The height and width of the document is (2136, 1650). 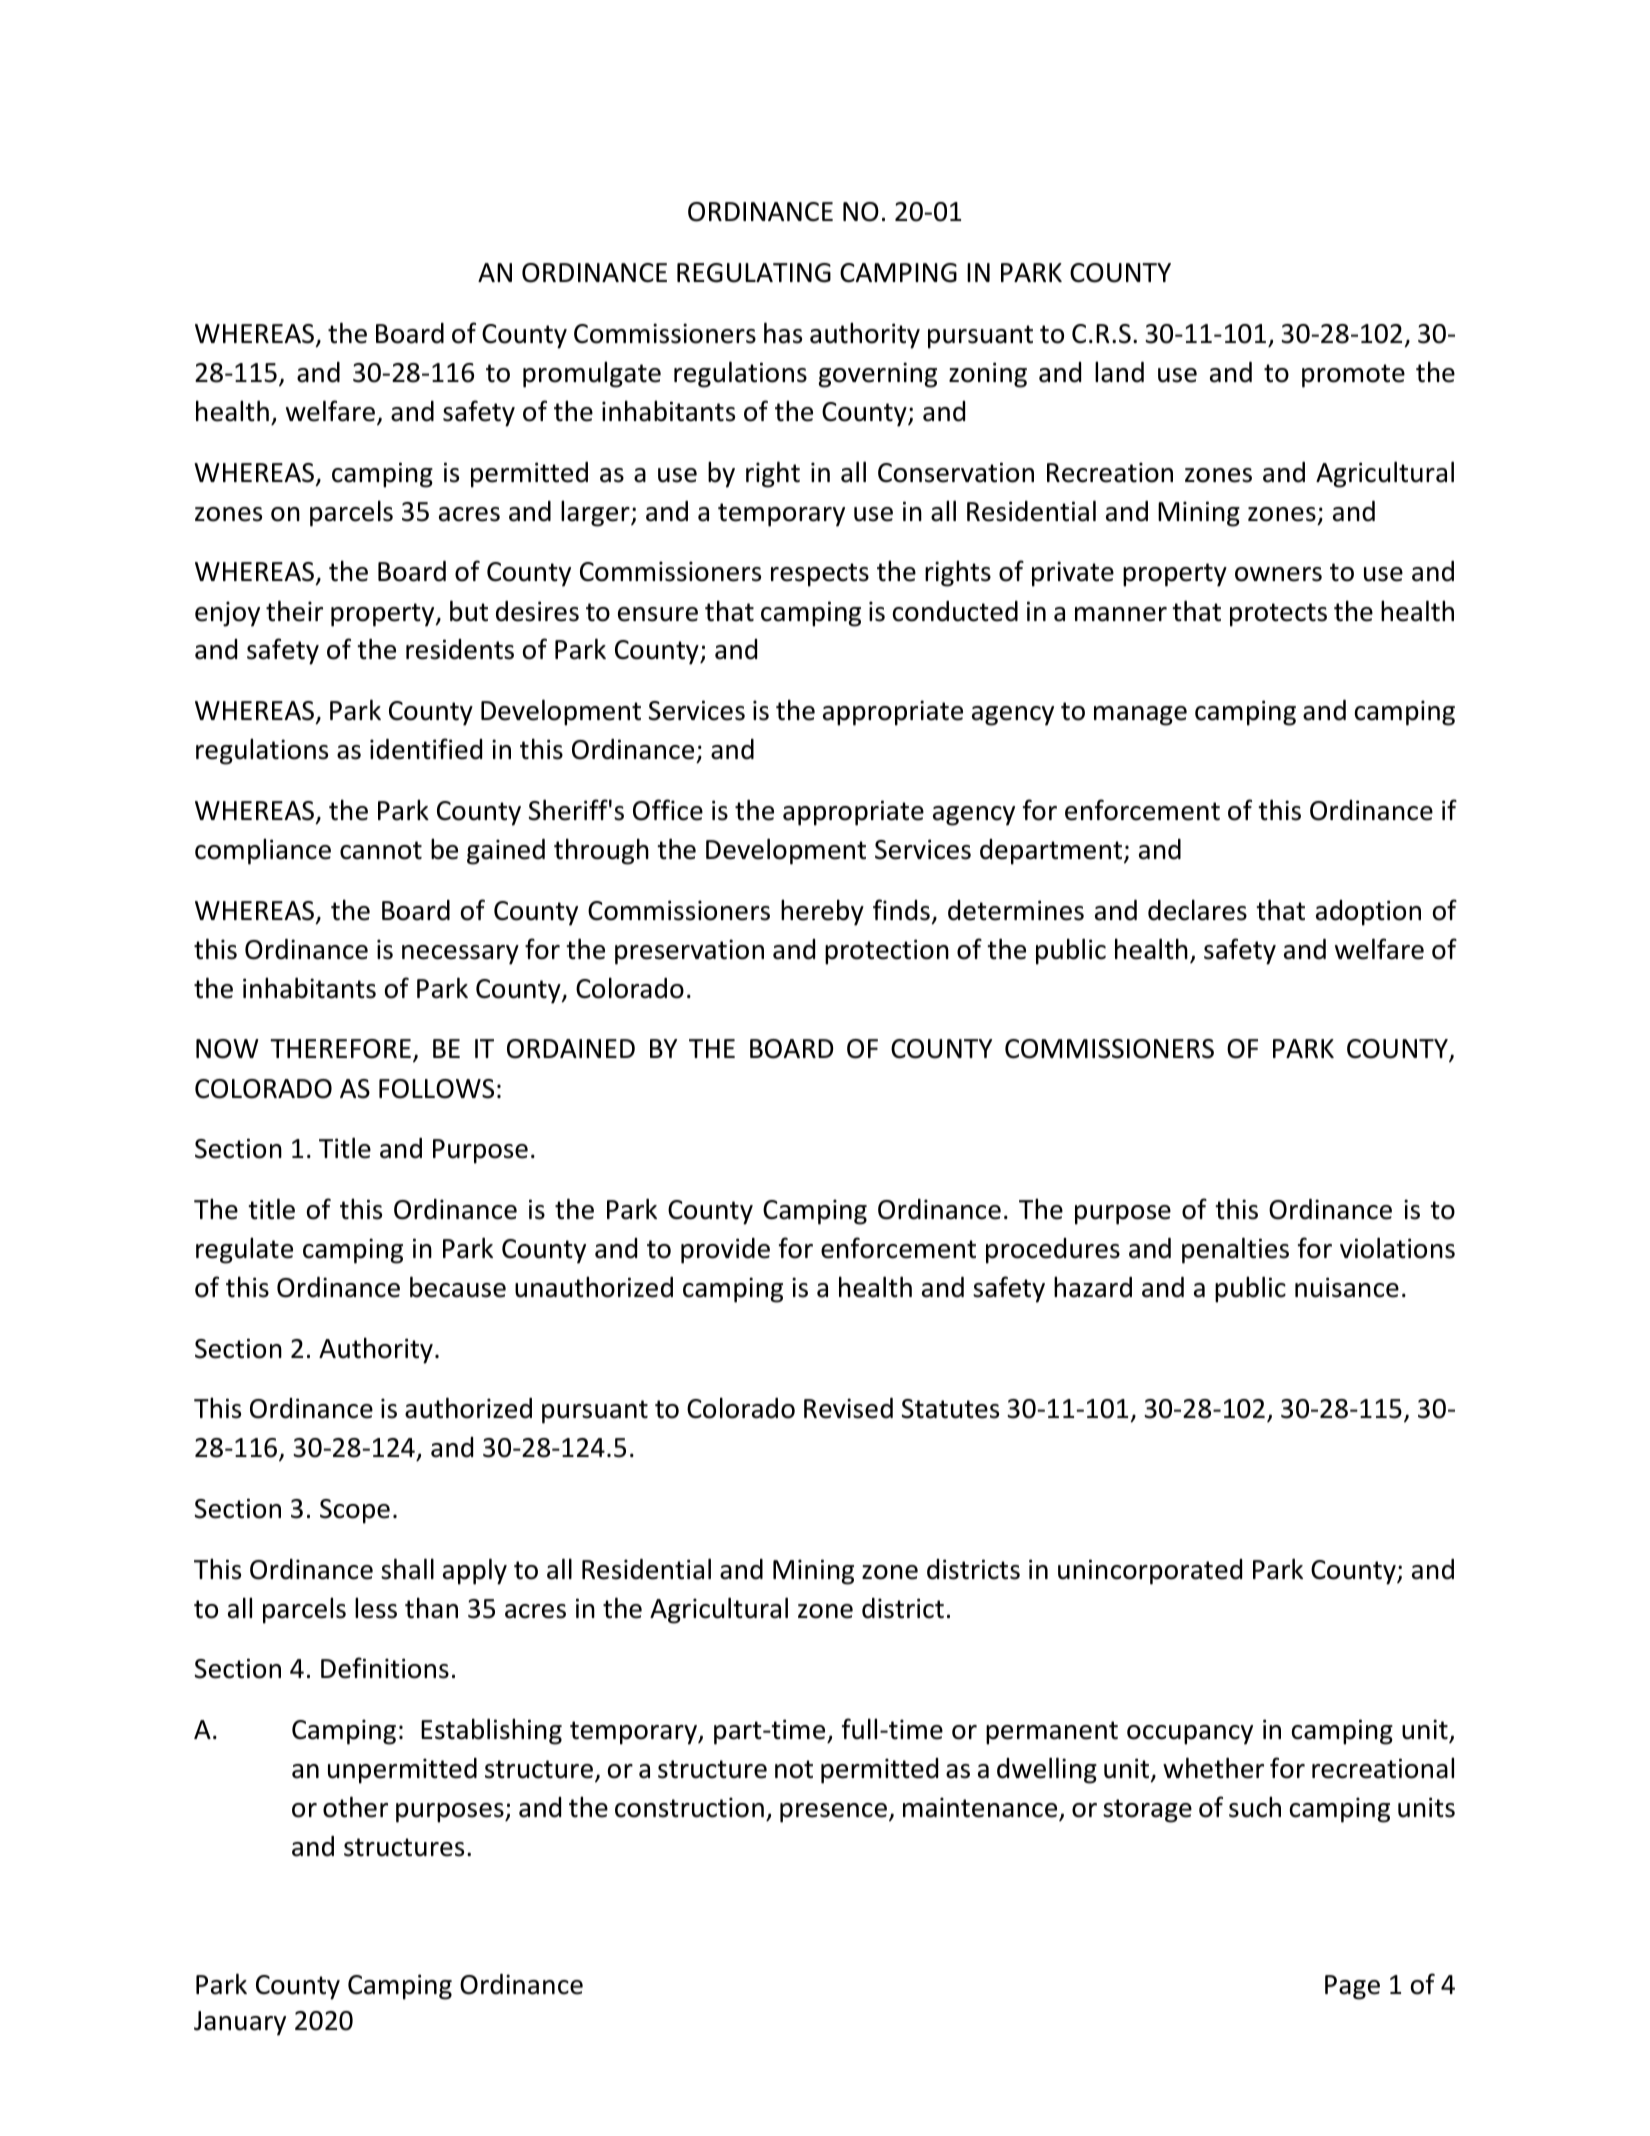 What do you see at coordinates (436, 1089) in the document?
I see `FOLLOWS` at bounding box center [436, 1089].
